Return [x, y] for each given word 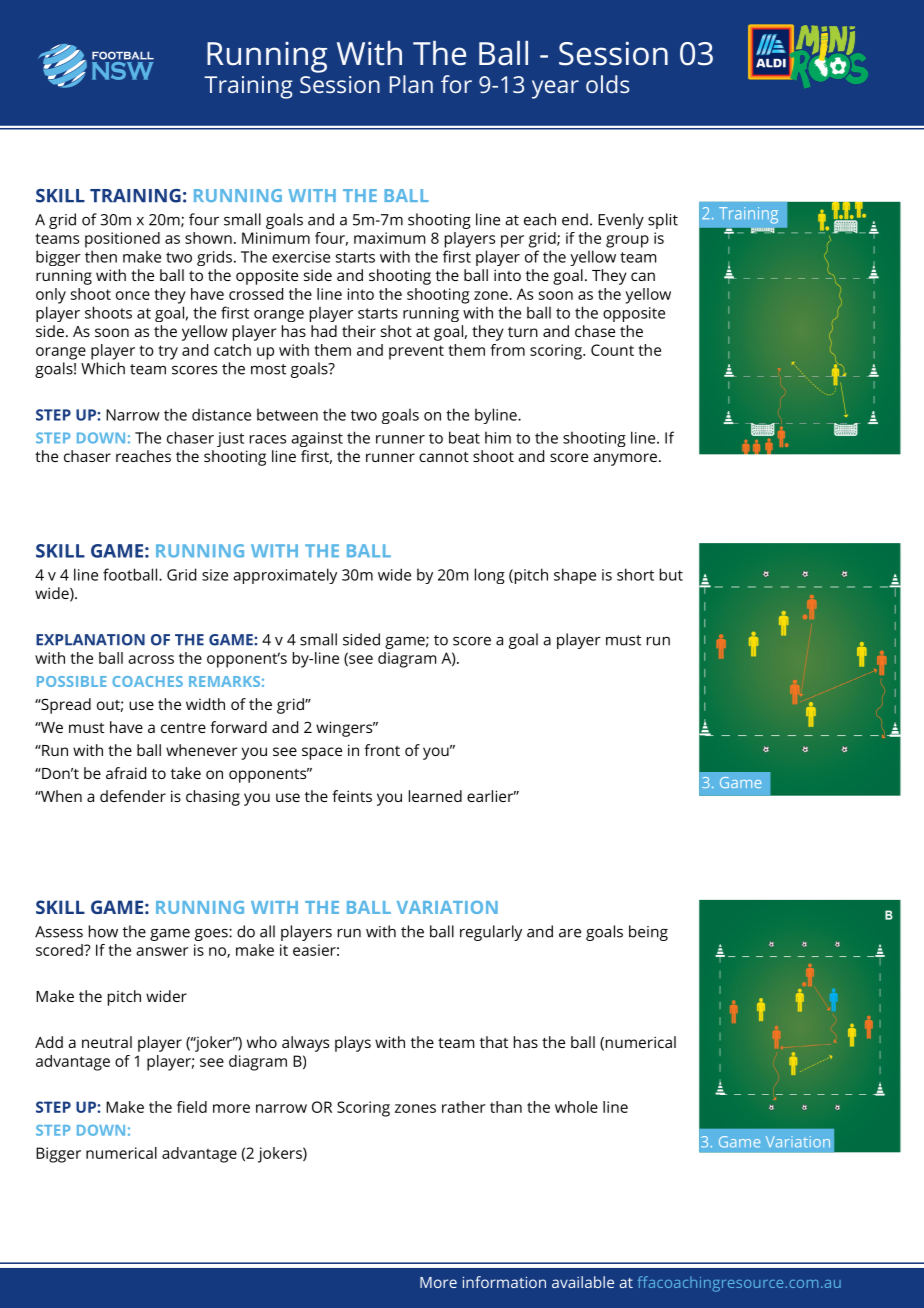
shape [575, 576]
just [230, 439]
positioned [122, 240]
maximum [389, 238]
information [504, 1282]
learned [435, 796]
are [570, 933]
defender [133, 796]
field [192, 1107]
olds [607, 84]
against [317, 439]
